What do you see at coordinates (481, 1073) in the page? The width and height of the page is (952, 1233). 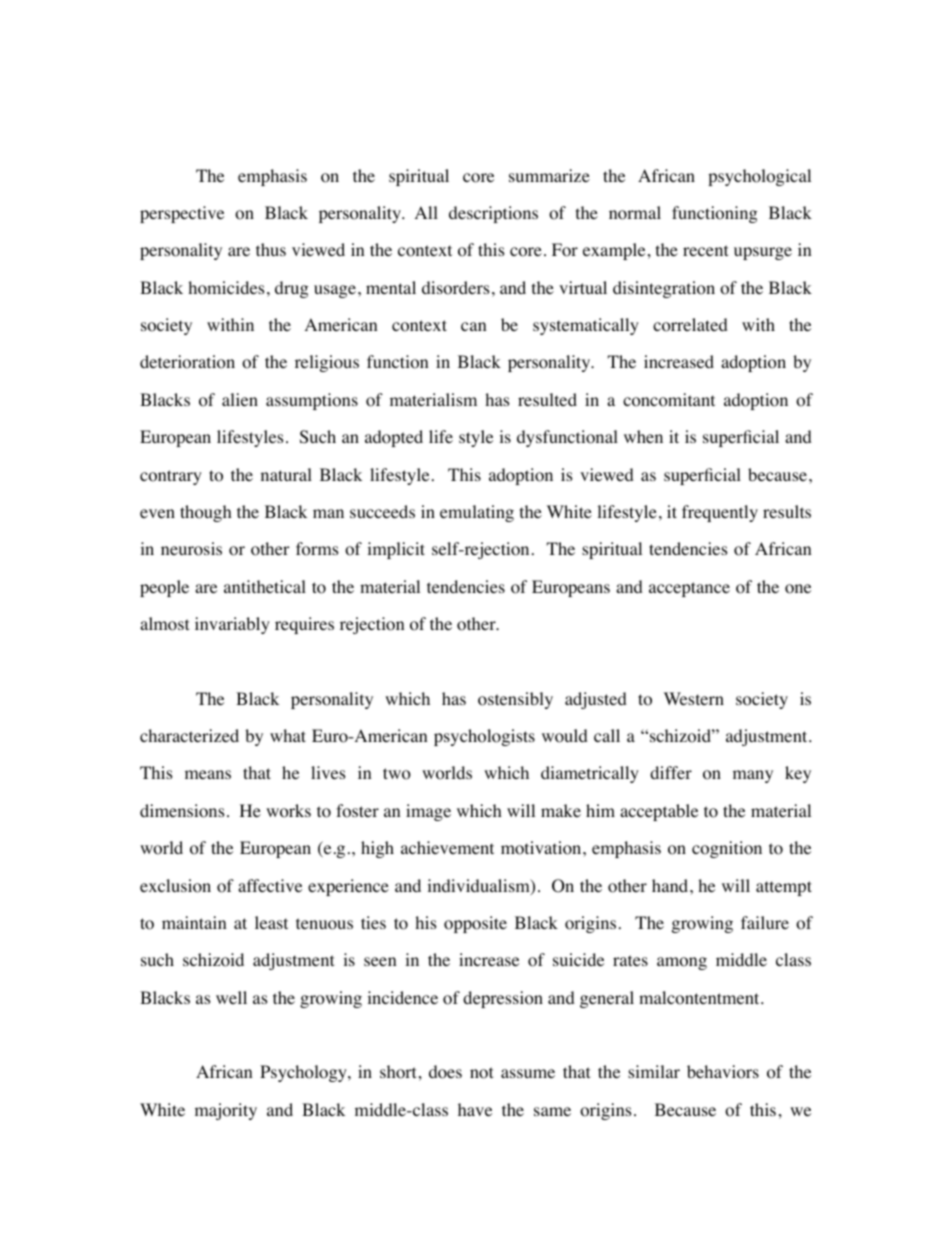 I see `not` at bounding box center [481, 1073].
